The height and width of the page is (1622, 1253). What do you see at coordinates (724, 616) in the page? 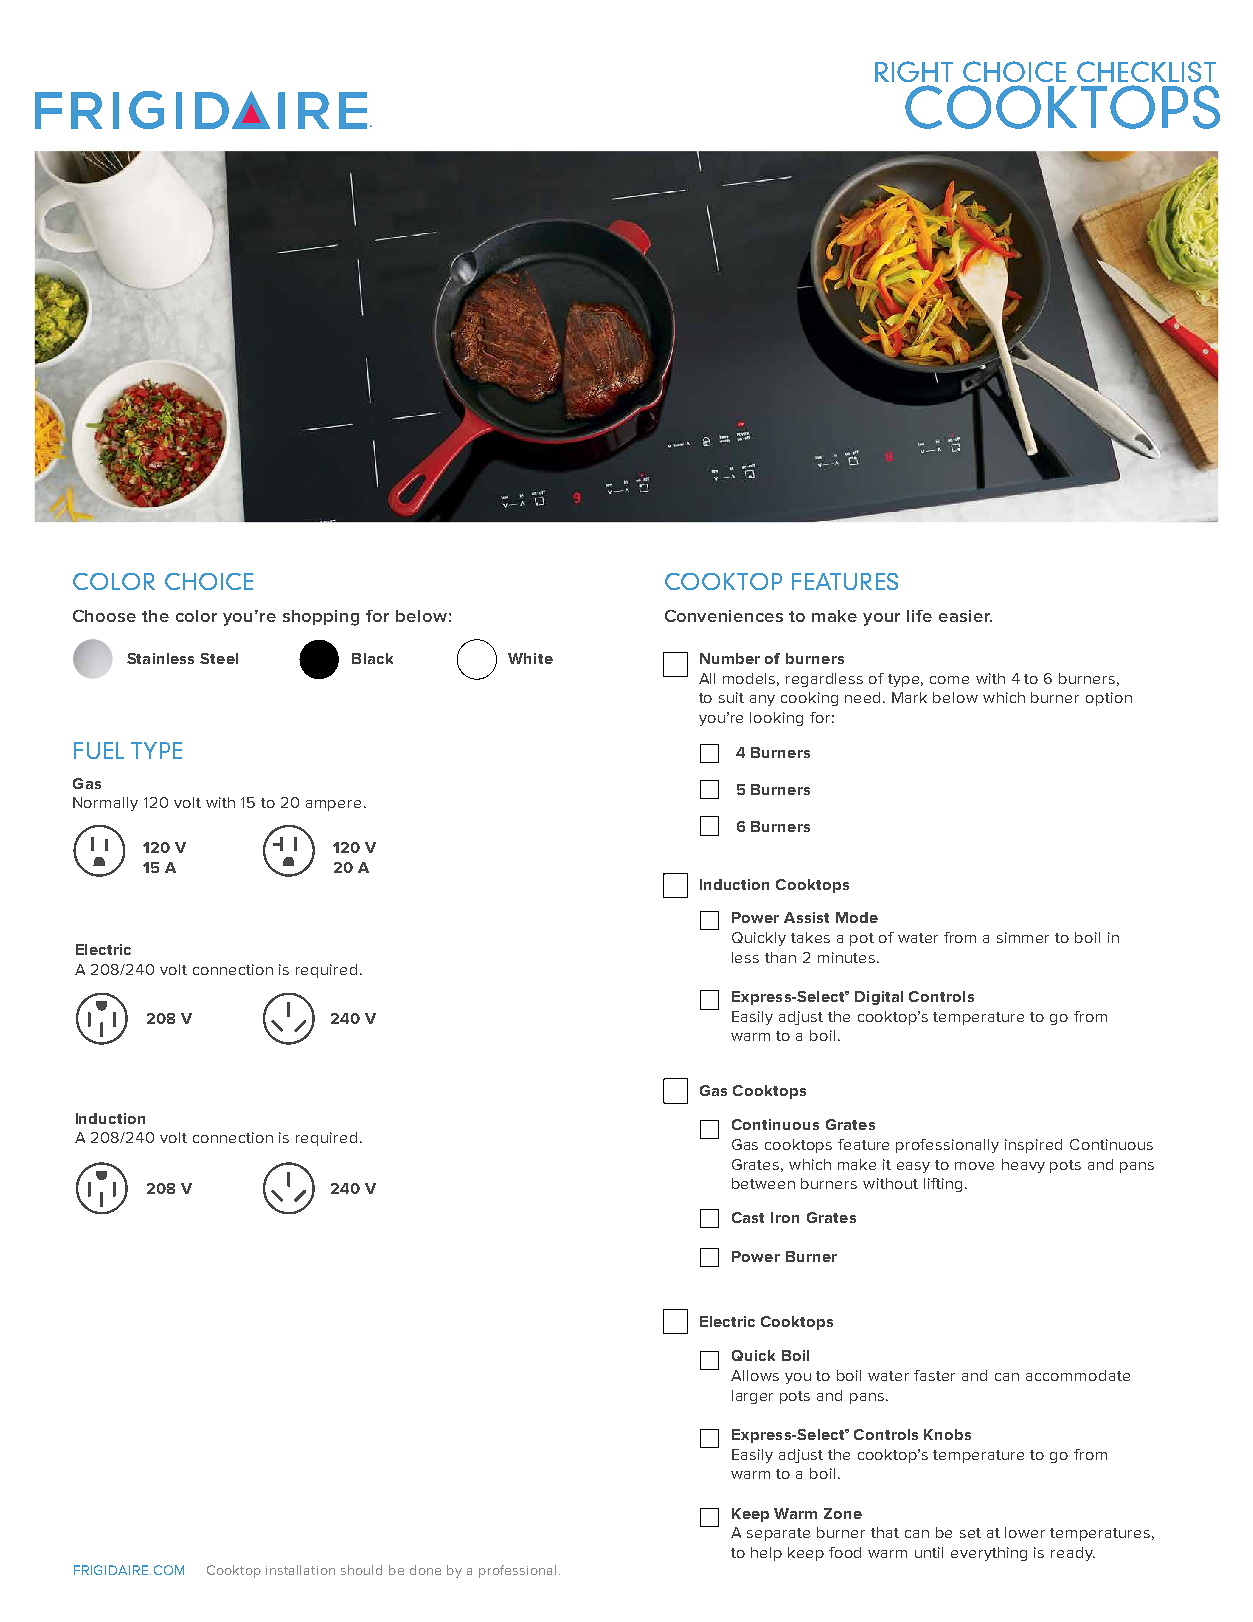
I see `Conveniences` at bounding box center [724, 616].
